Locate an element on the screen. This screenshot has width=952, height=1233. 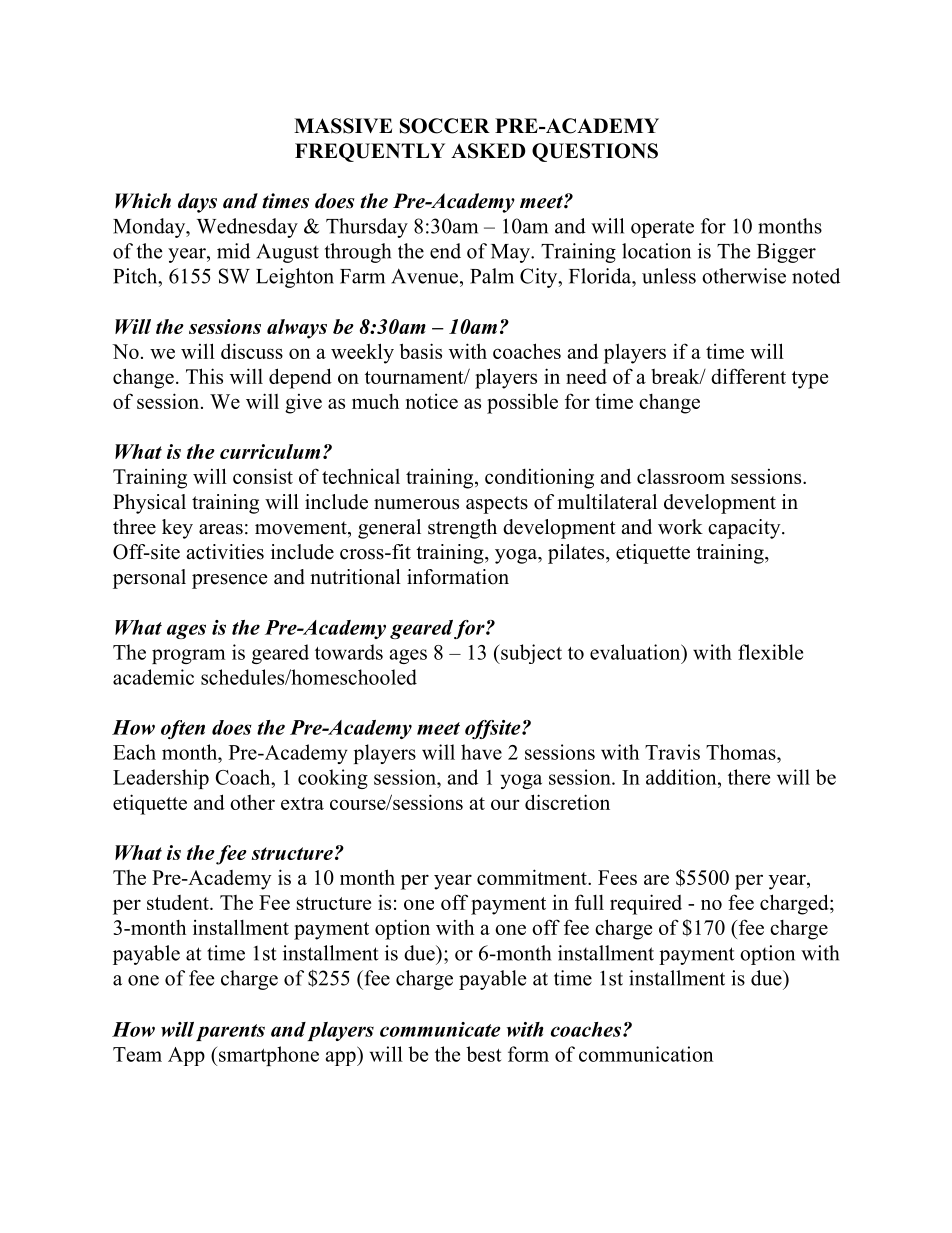
flexible is located at coordinates (770, 652).
